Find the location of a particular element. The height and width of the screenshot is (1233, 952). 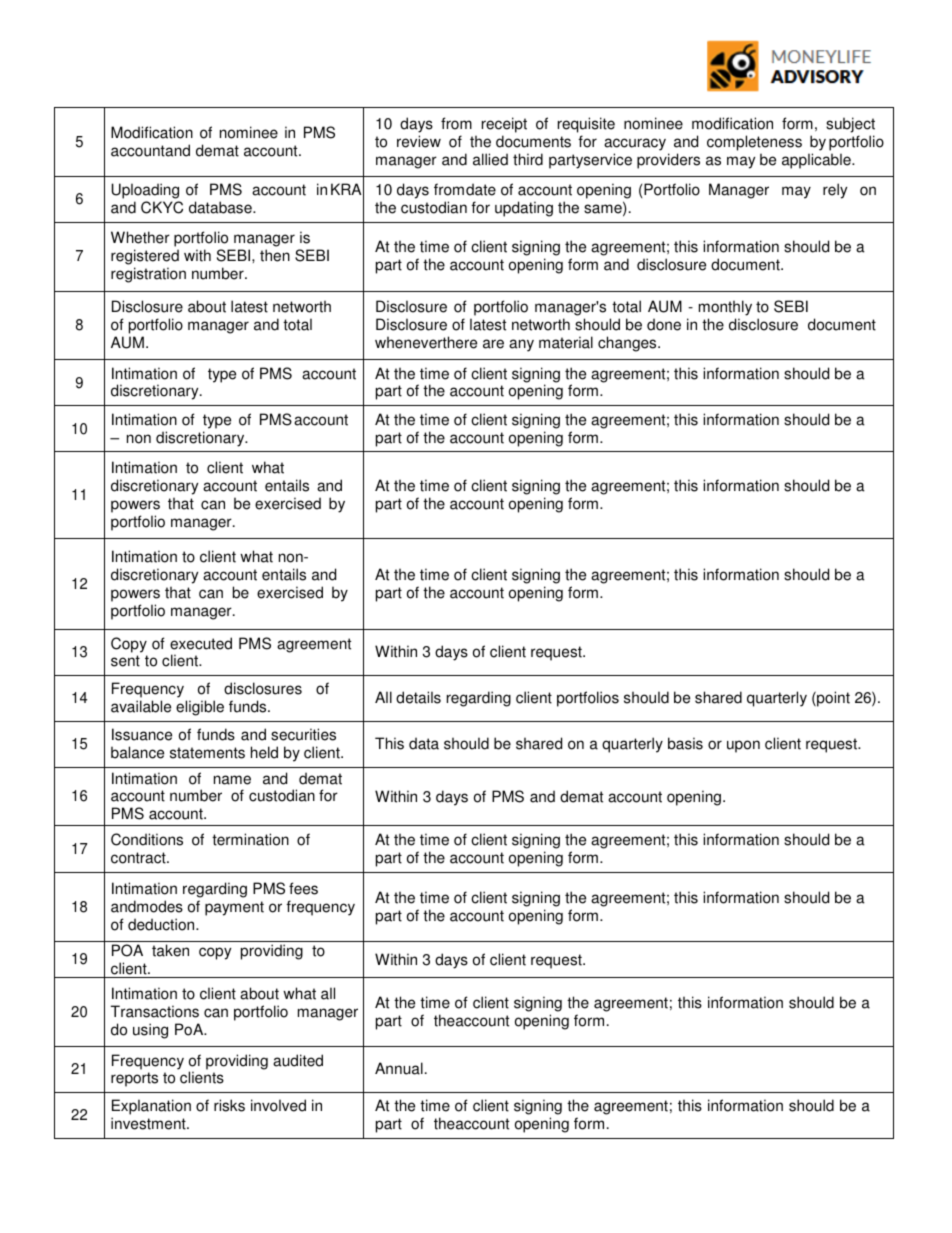

executed is located at coordinates (201, 643).
